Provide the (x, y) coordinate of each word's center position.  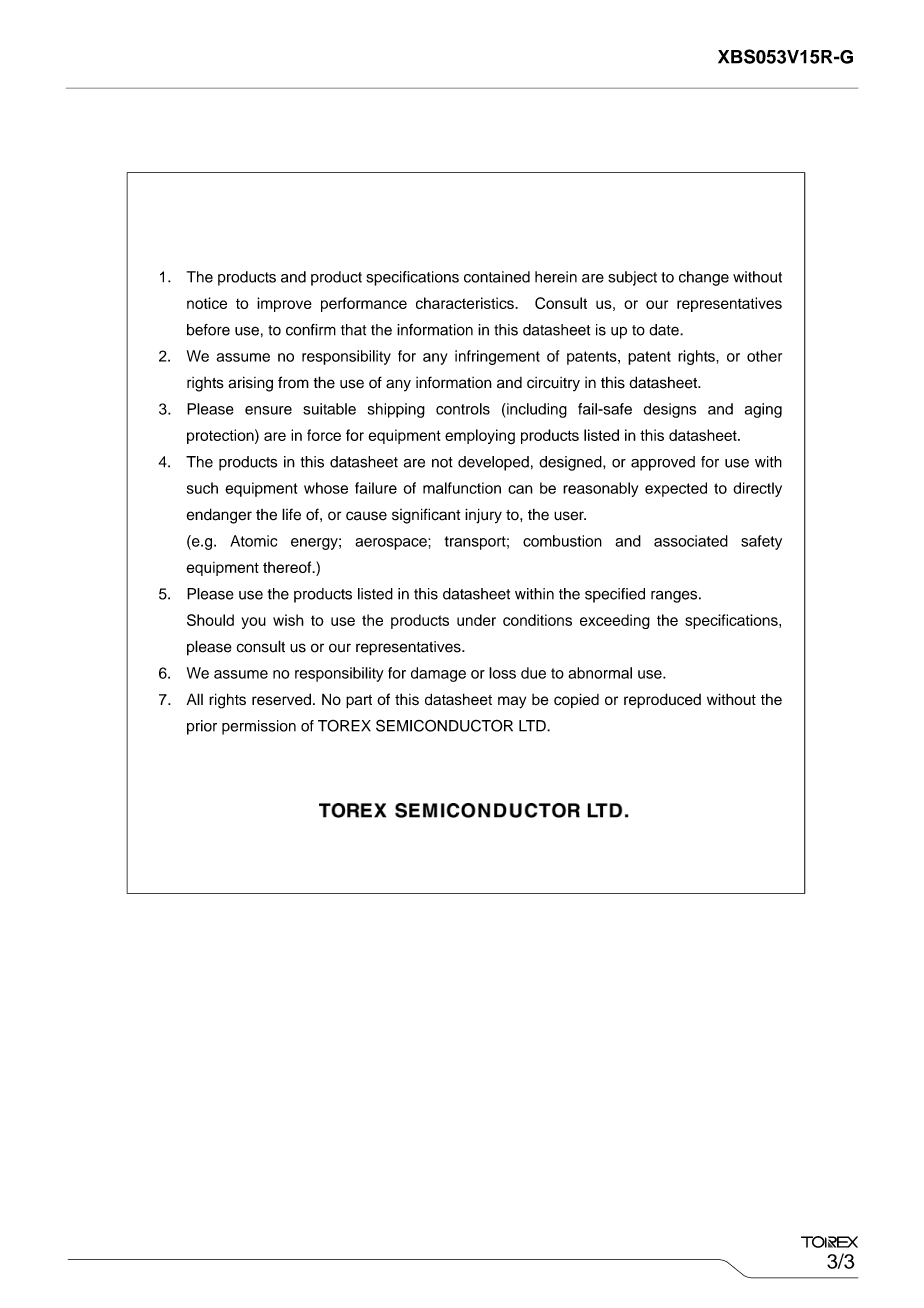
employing (480, 437)
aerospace (392, 544)
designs (669, 410)
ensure (268, 410)
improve (284, 304)
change (704, 278)
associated (691, 541)
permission (259, 727)
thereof (288, 567)
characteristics (466, 303)
